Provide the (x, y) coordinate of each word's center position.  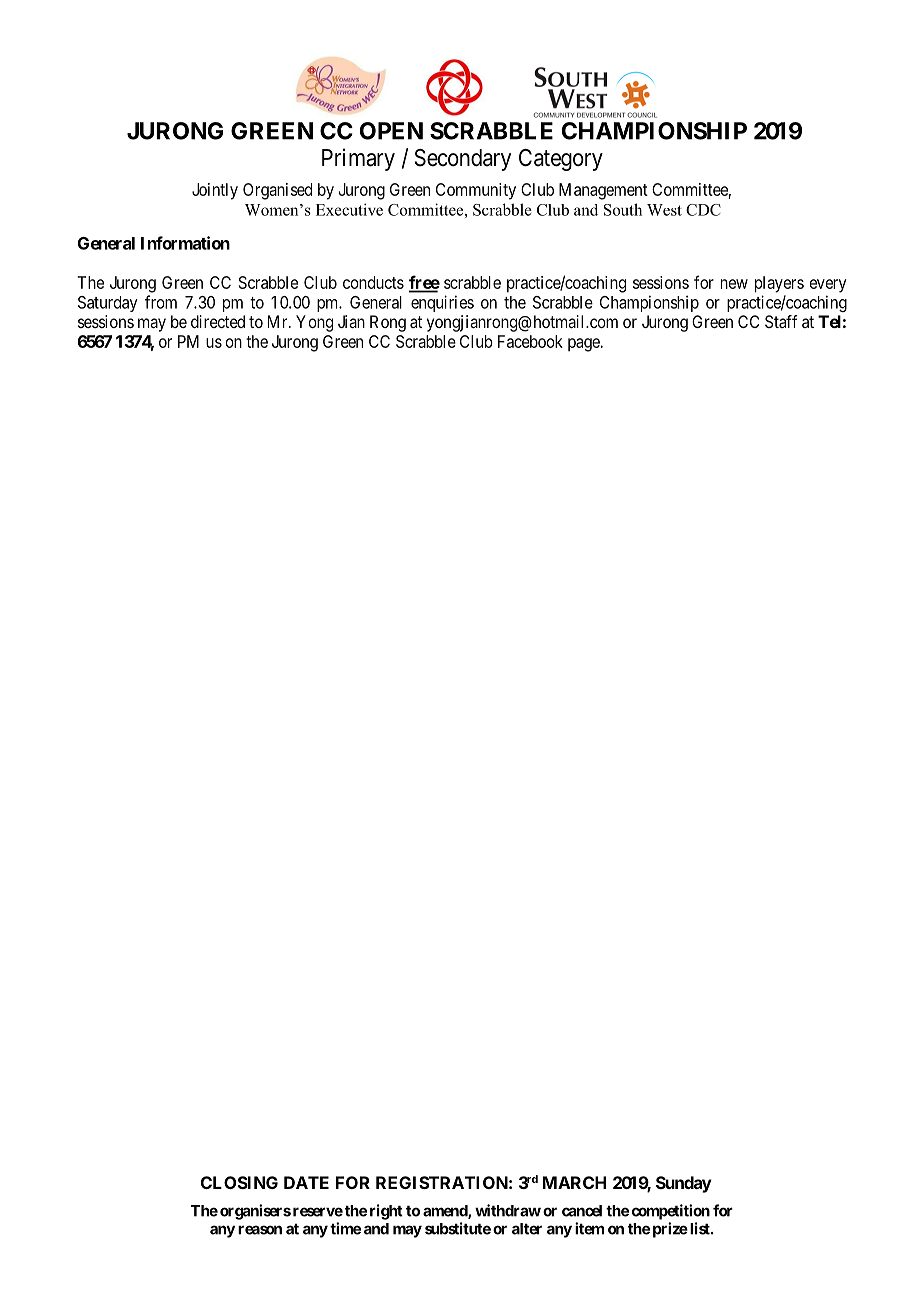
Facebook (530, 341)
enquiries (442, 303)
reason (260, 1230)
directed (218, 321)
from (161, 302)
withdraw (508, 1210)
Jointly (215, 191)
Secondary (463, 160)
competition (671, 1212)
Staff (781, 321)
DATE (306, 1182)
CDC (703, 210)
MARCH (574, 1182)
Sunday (684, 1184)
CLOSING (239, 1182)
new (734, 284)
